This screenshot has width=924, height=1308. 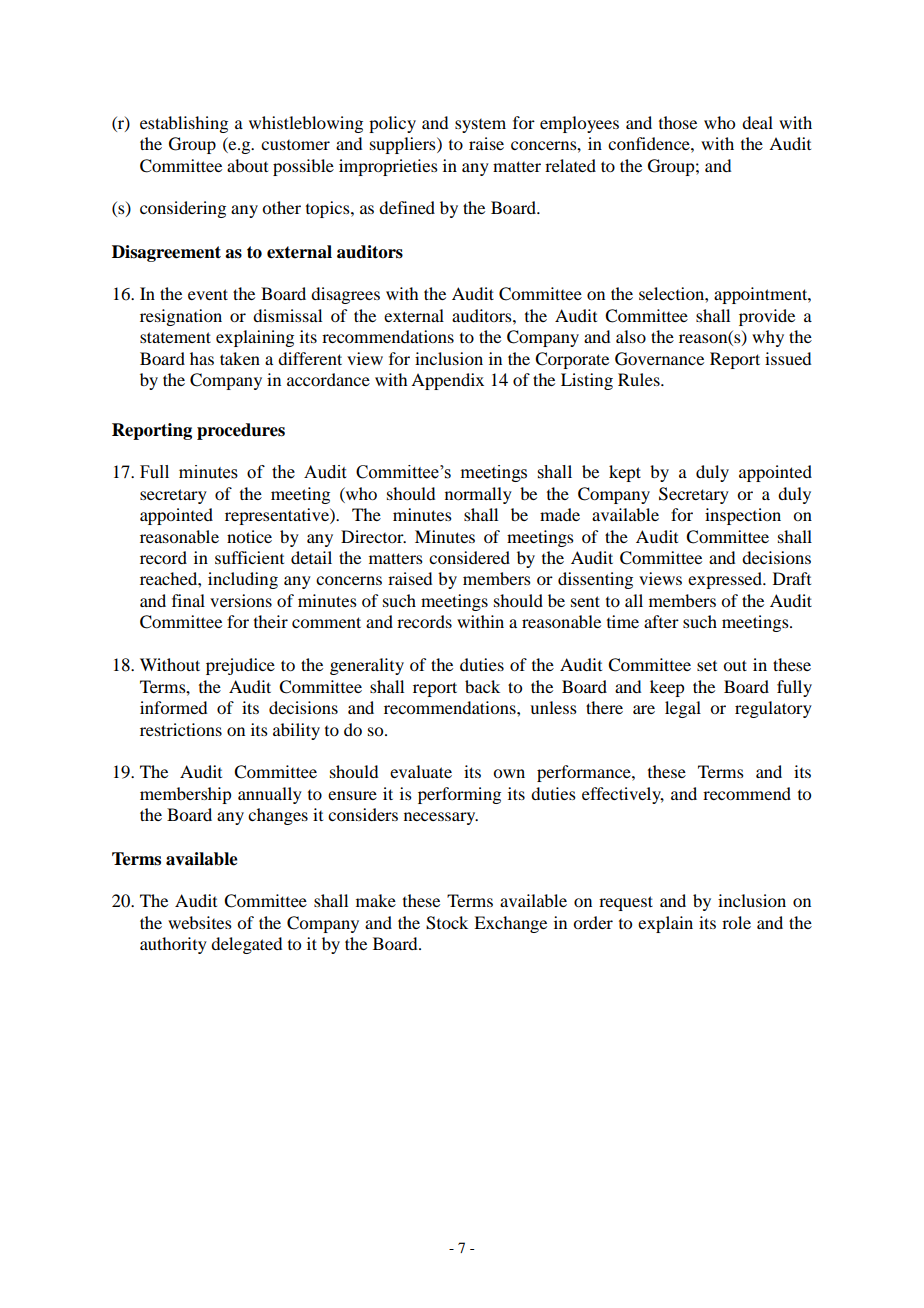 What do you see at coordinates (736, 922) in the screenshot?
I see `role` at bounding box center [736, 922].
